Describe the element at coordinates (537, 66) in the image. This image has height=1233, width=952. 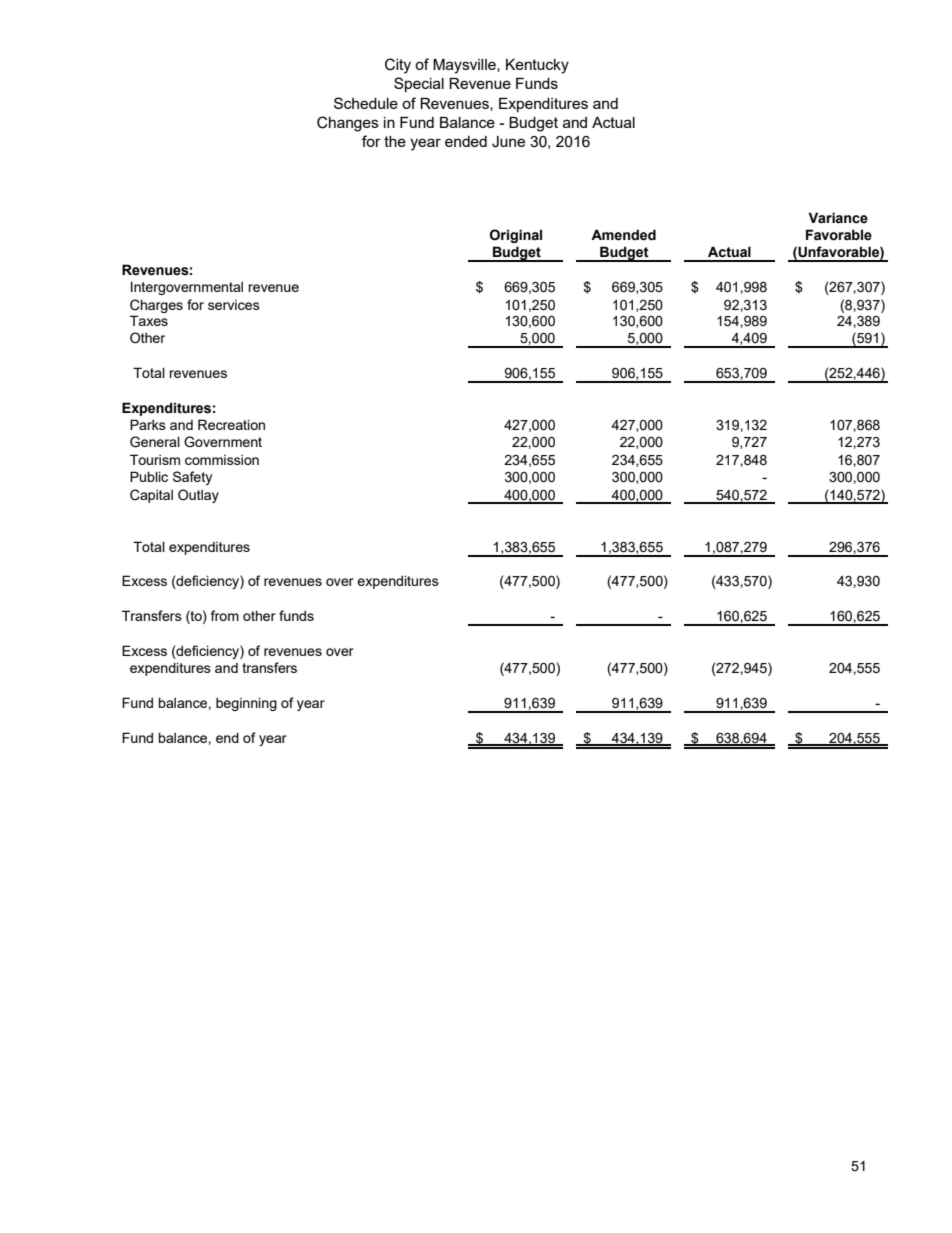
I see `Kentucky` at that location.
